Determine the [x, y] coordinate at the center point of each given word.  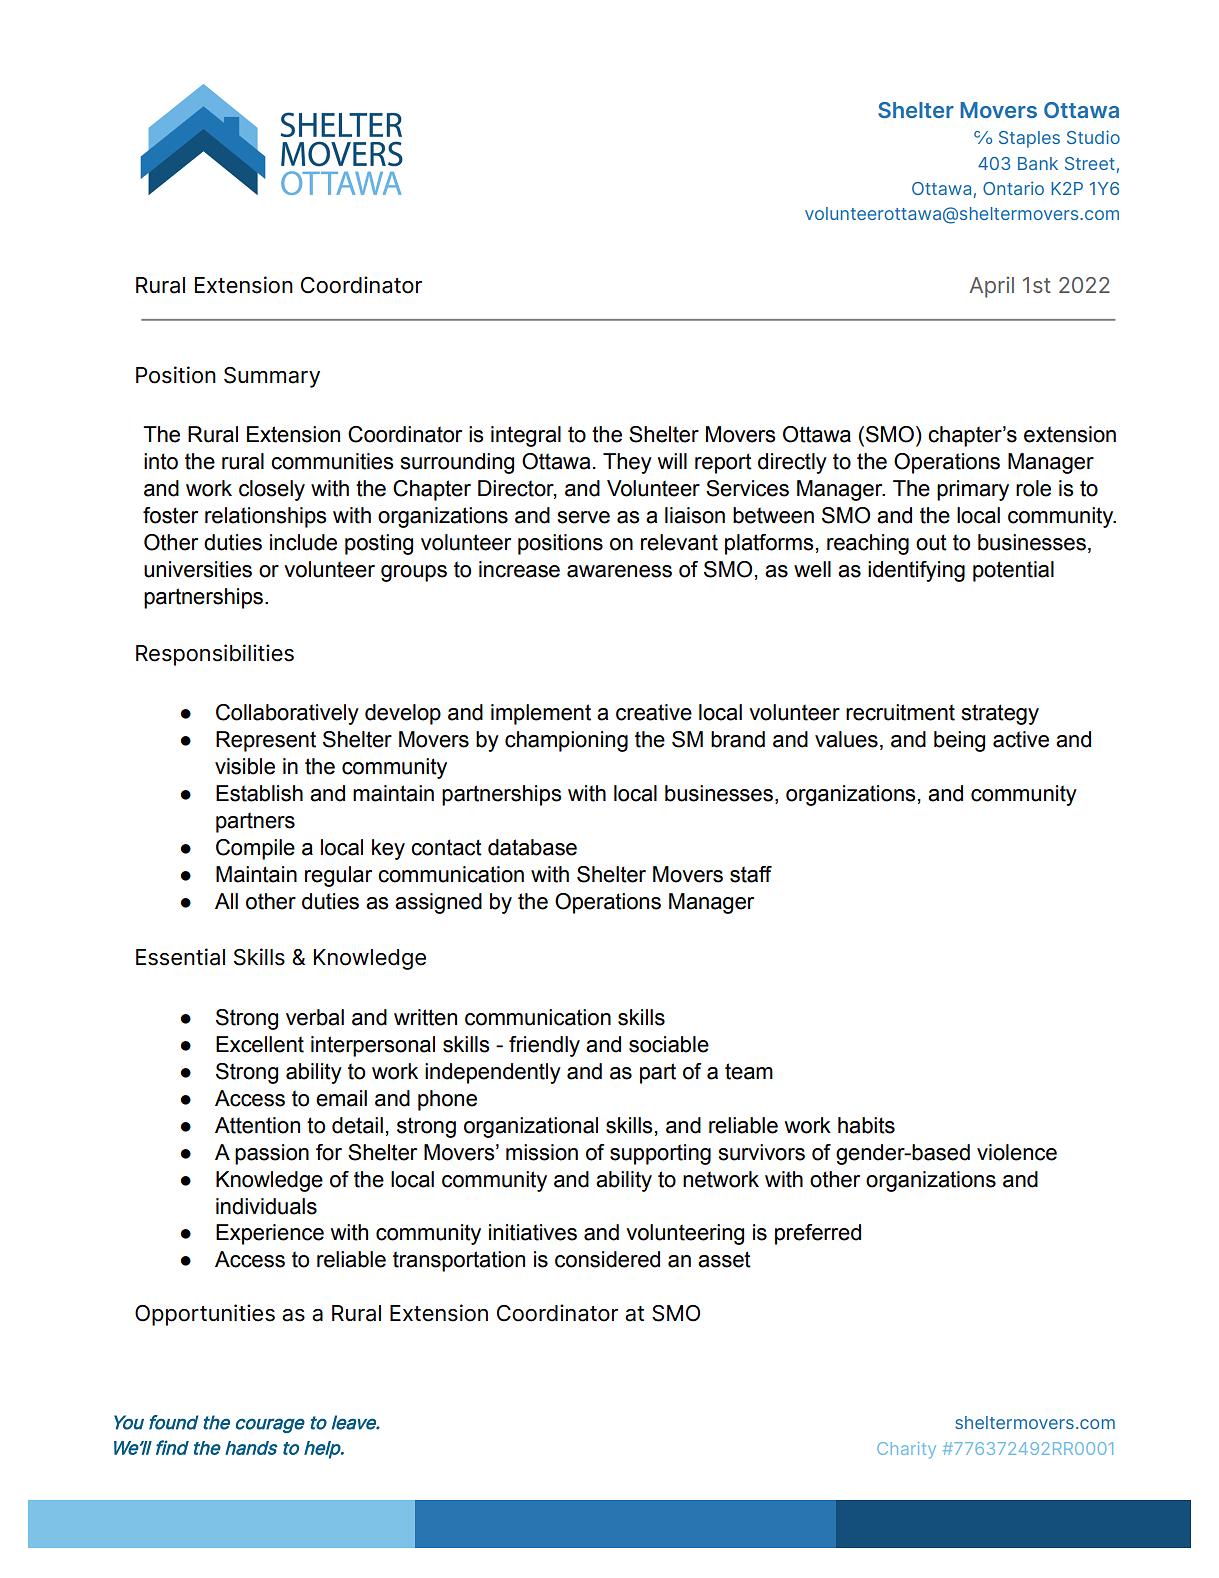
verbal [315, 1017]
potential [1013, 571]
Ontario [1013, 188]
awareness [619, 571]
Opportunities [205, 1315]
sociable [669, 1044]
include [303, 542]
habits [866, 1125]
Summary [272, 377]
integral [526, 436]
